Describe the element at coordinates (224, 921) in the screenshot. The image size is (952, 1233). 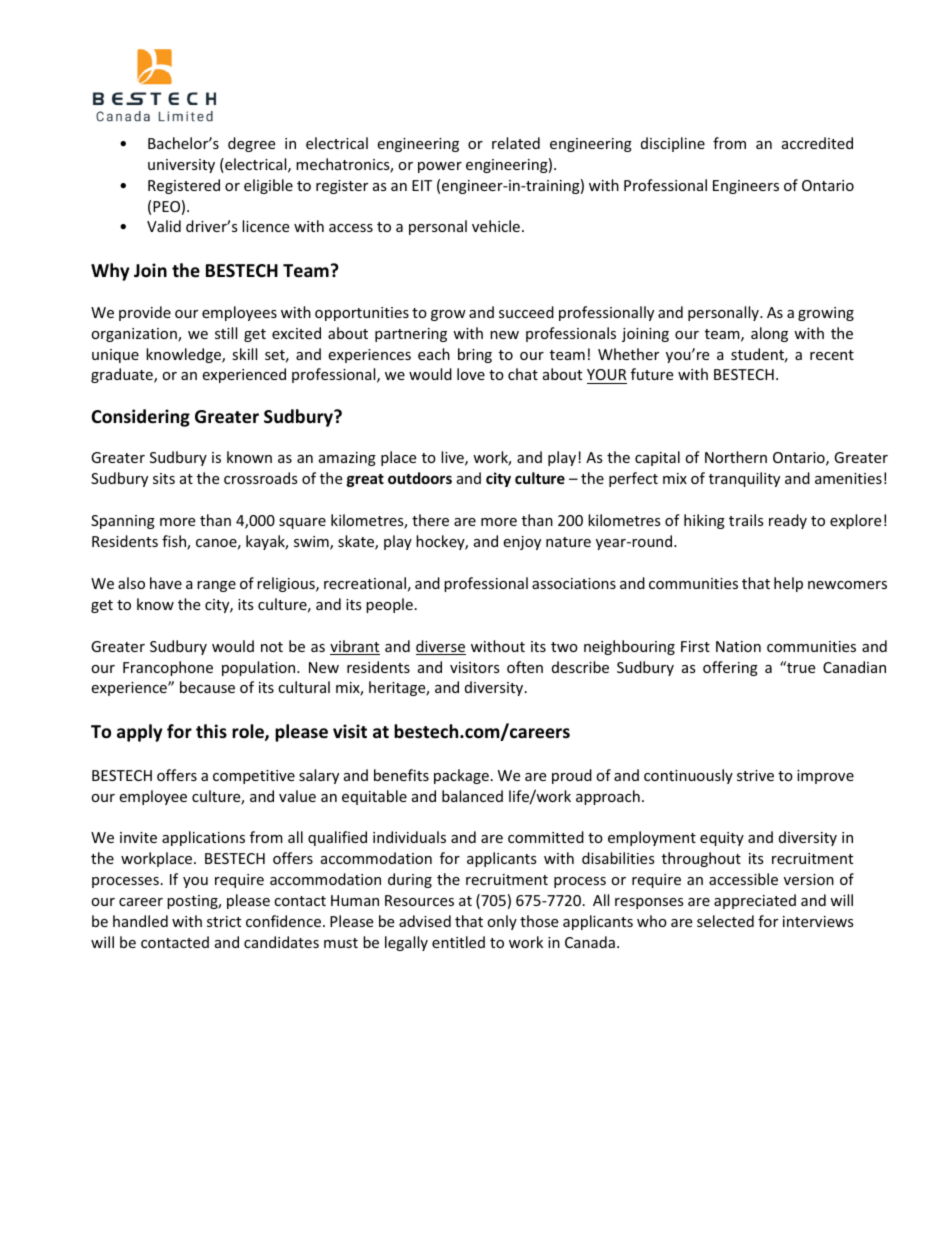
I see `strict` at that location.
